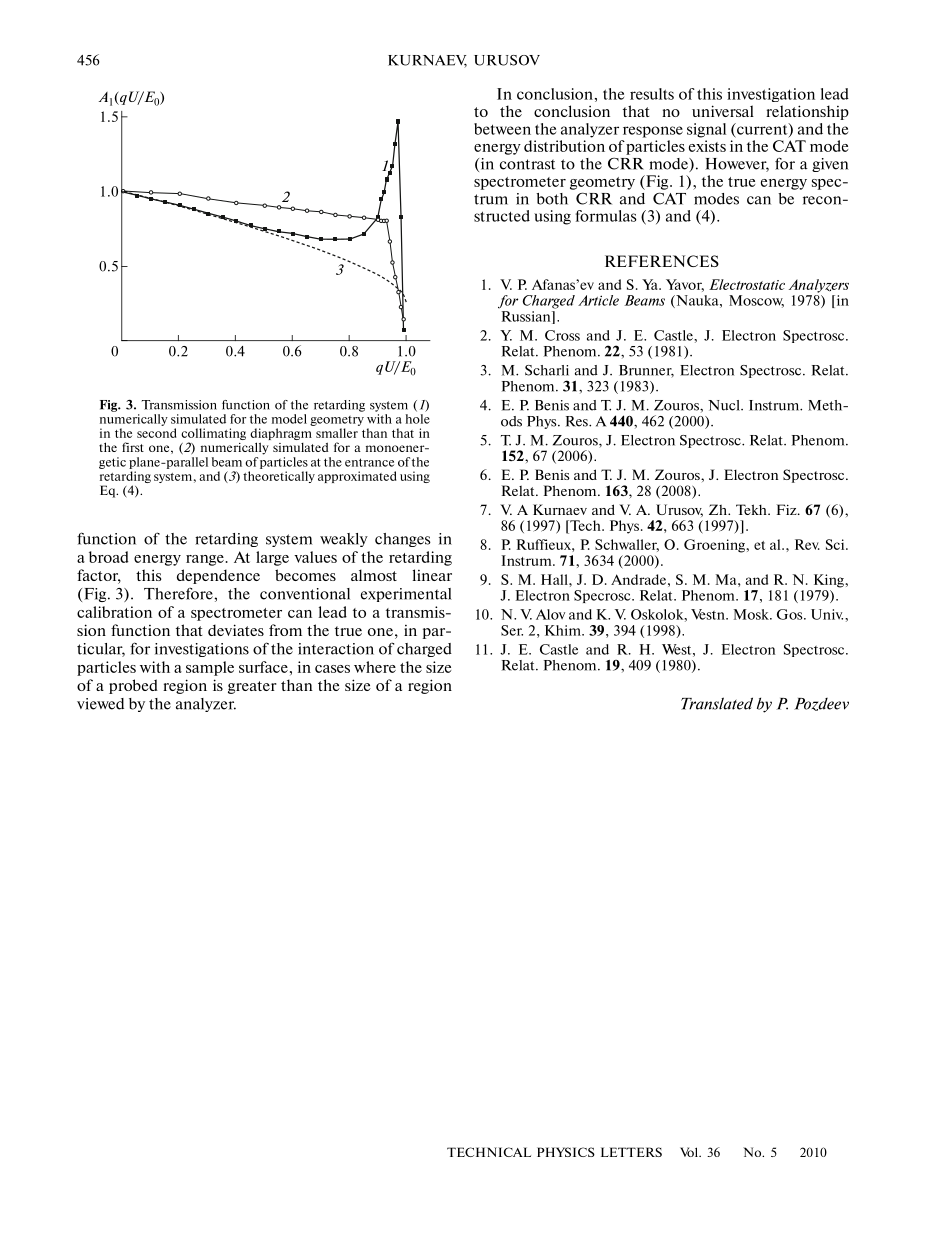 The image size is (952, 1233). I want to click on LETTERS, so click(631, 1152).
